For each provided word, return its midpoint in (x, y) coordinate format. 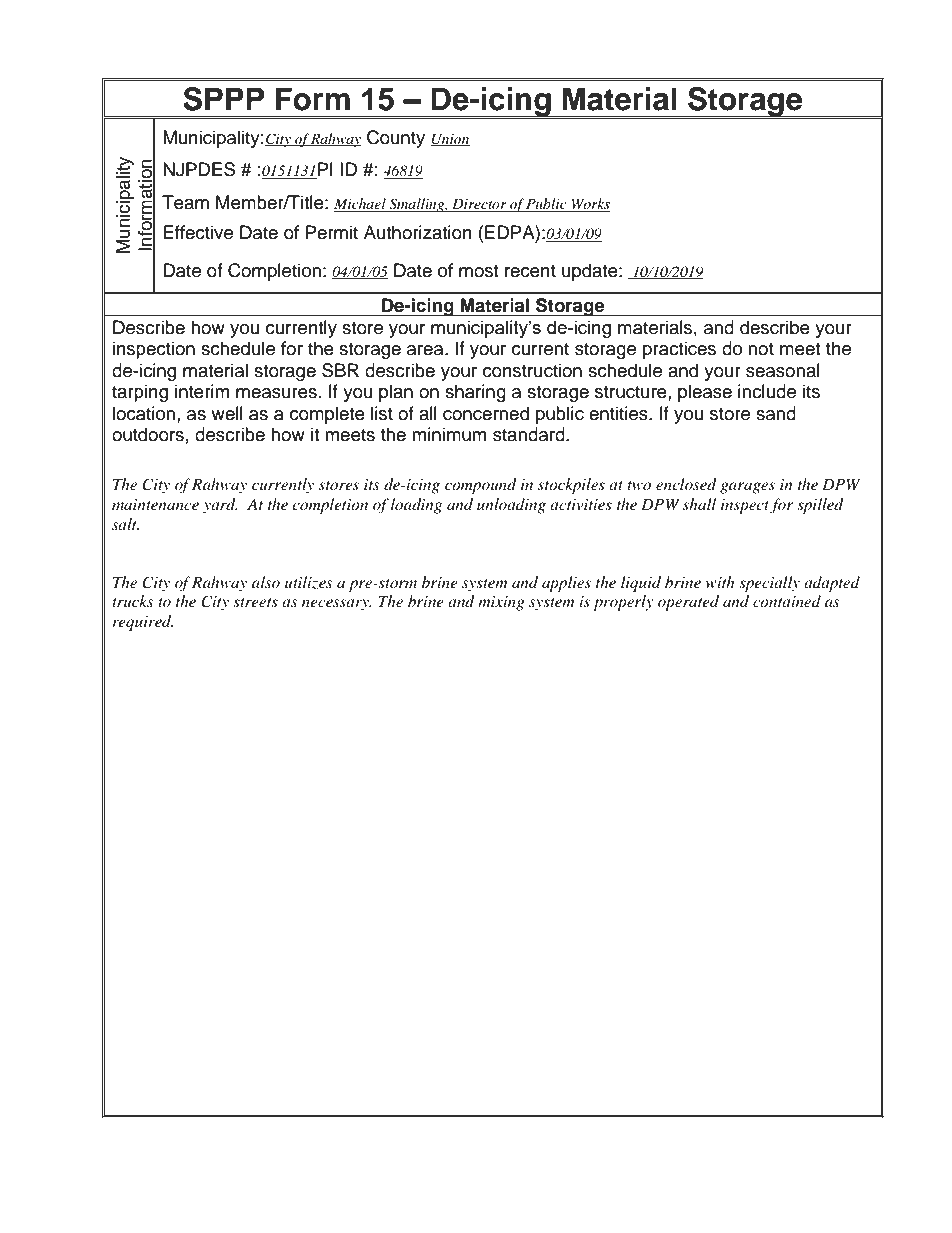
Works (589, 205)
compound (481, 486)
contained (787, 601)
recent (530, 271)
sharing (475, 393)
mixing (501, 603)
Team (185, 202)
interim (202, 391)
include (767, 391)
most (478, 271)
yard (220, 506)
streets (255, 602)
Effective (198, 232)
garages (747, 488)
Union (450, 139)
